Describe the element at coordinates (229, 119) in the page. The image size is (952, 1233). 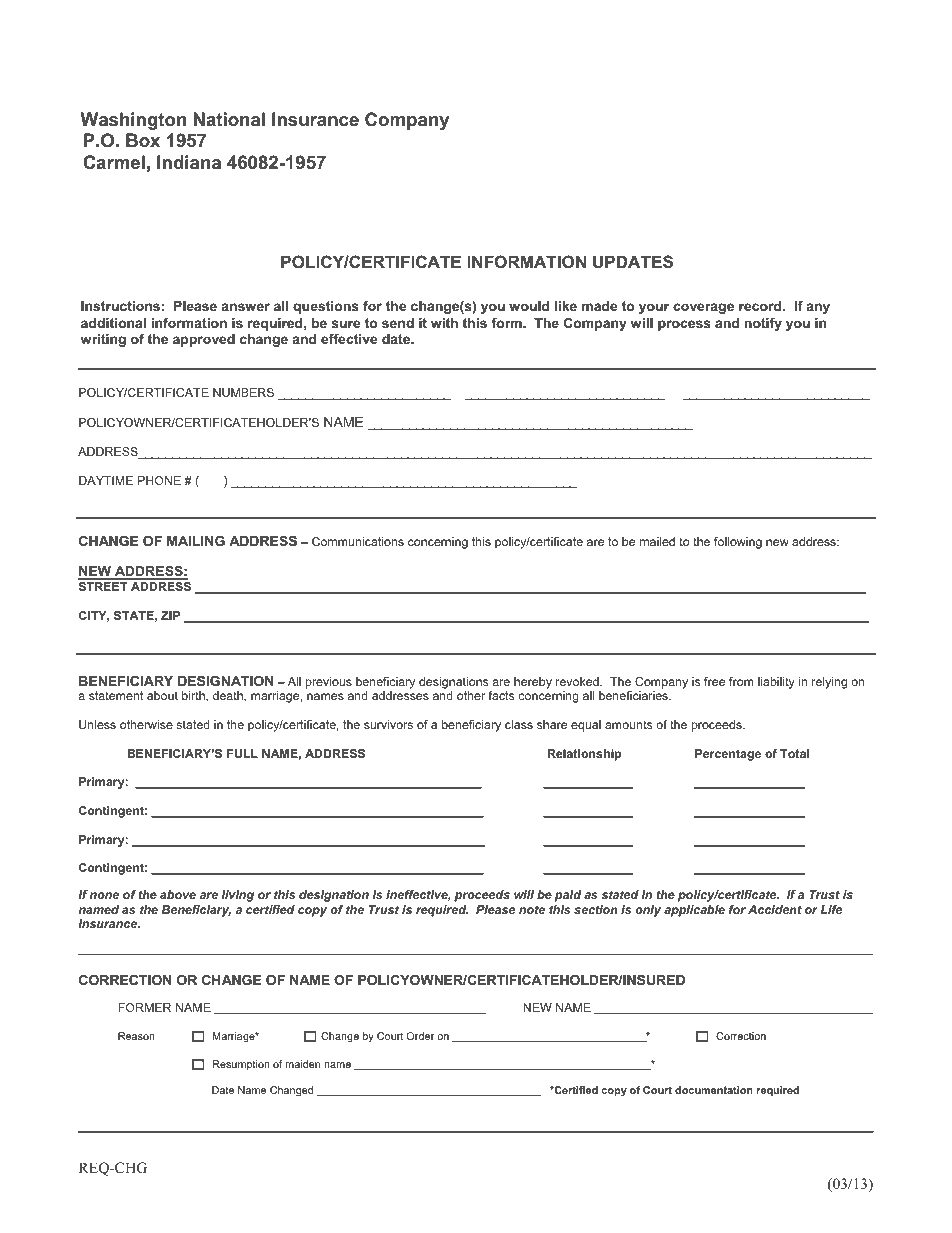
I see `National` at that location.
